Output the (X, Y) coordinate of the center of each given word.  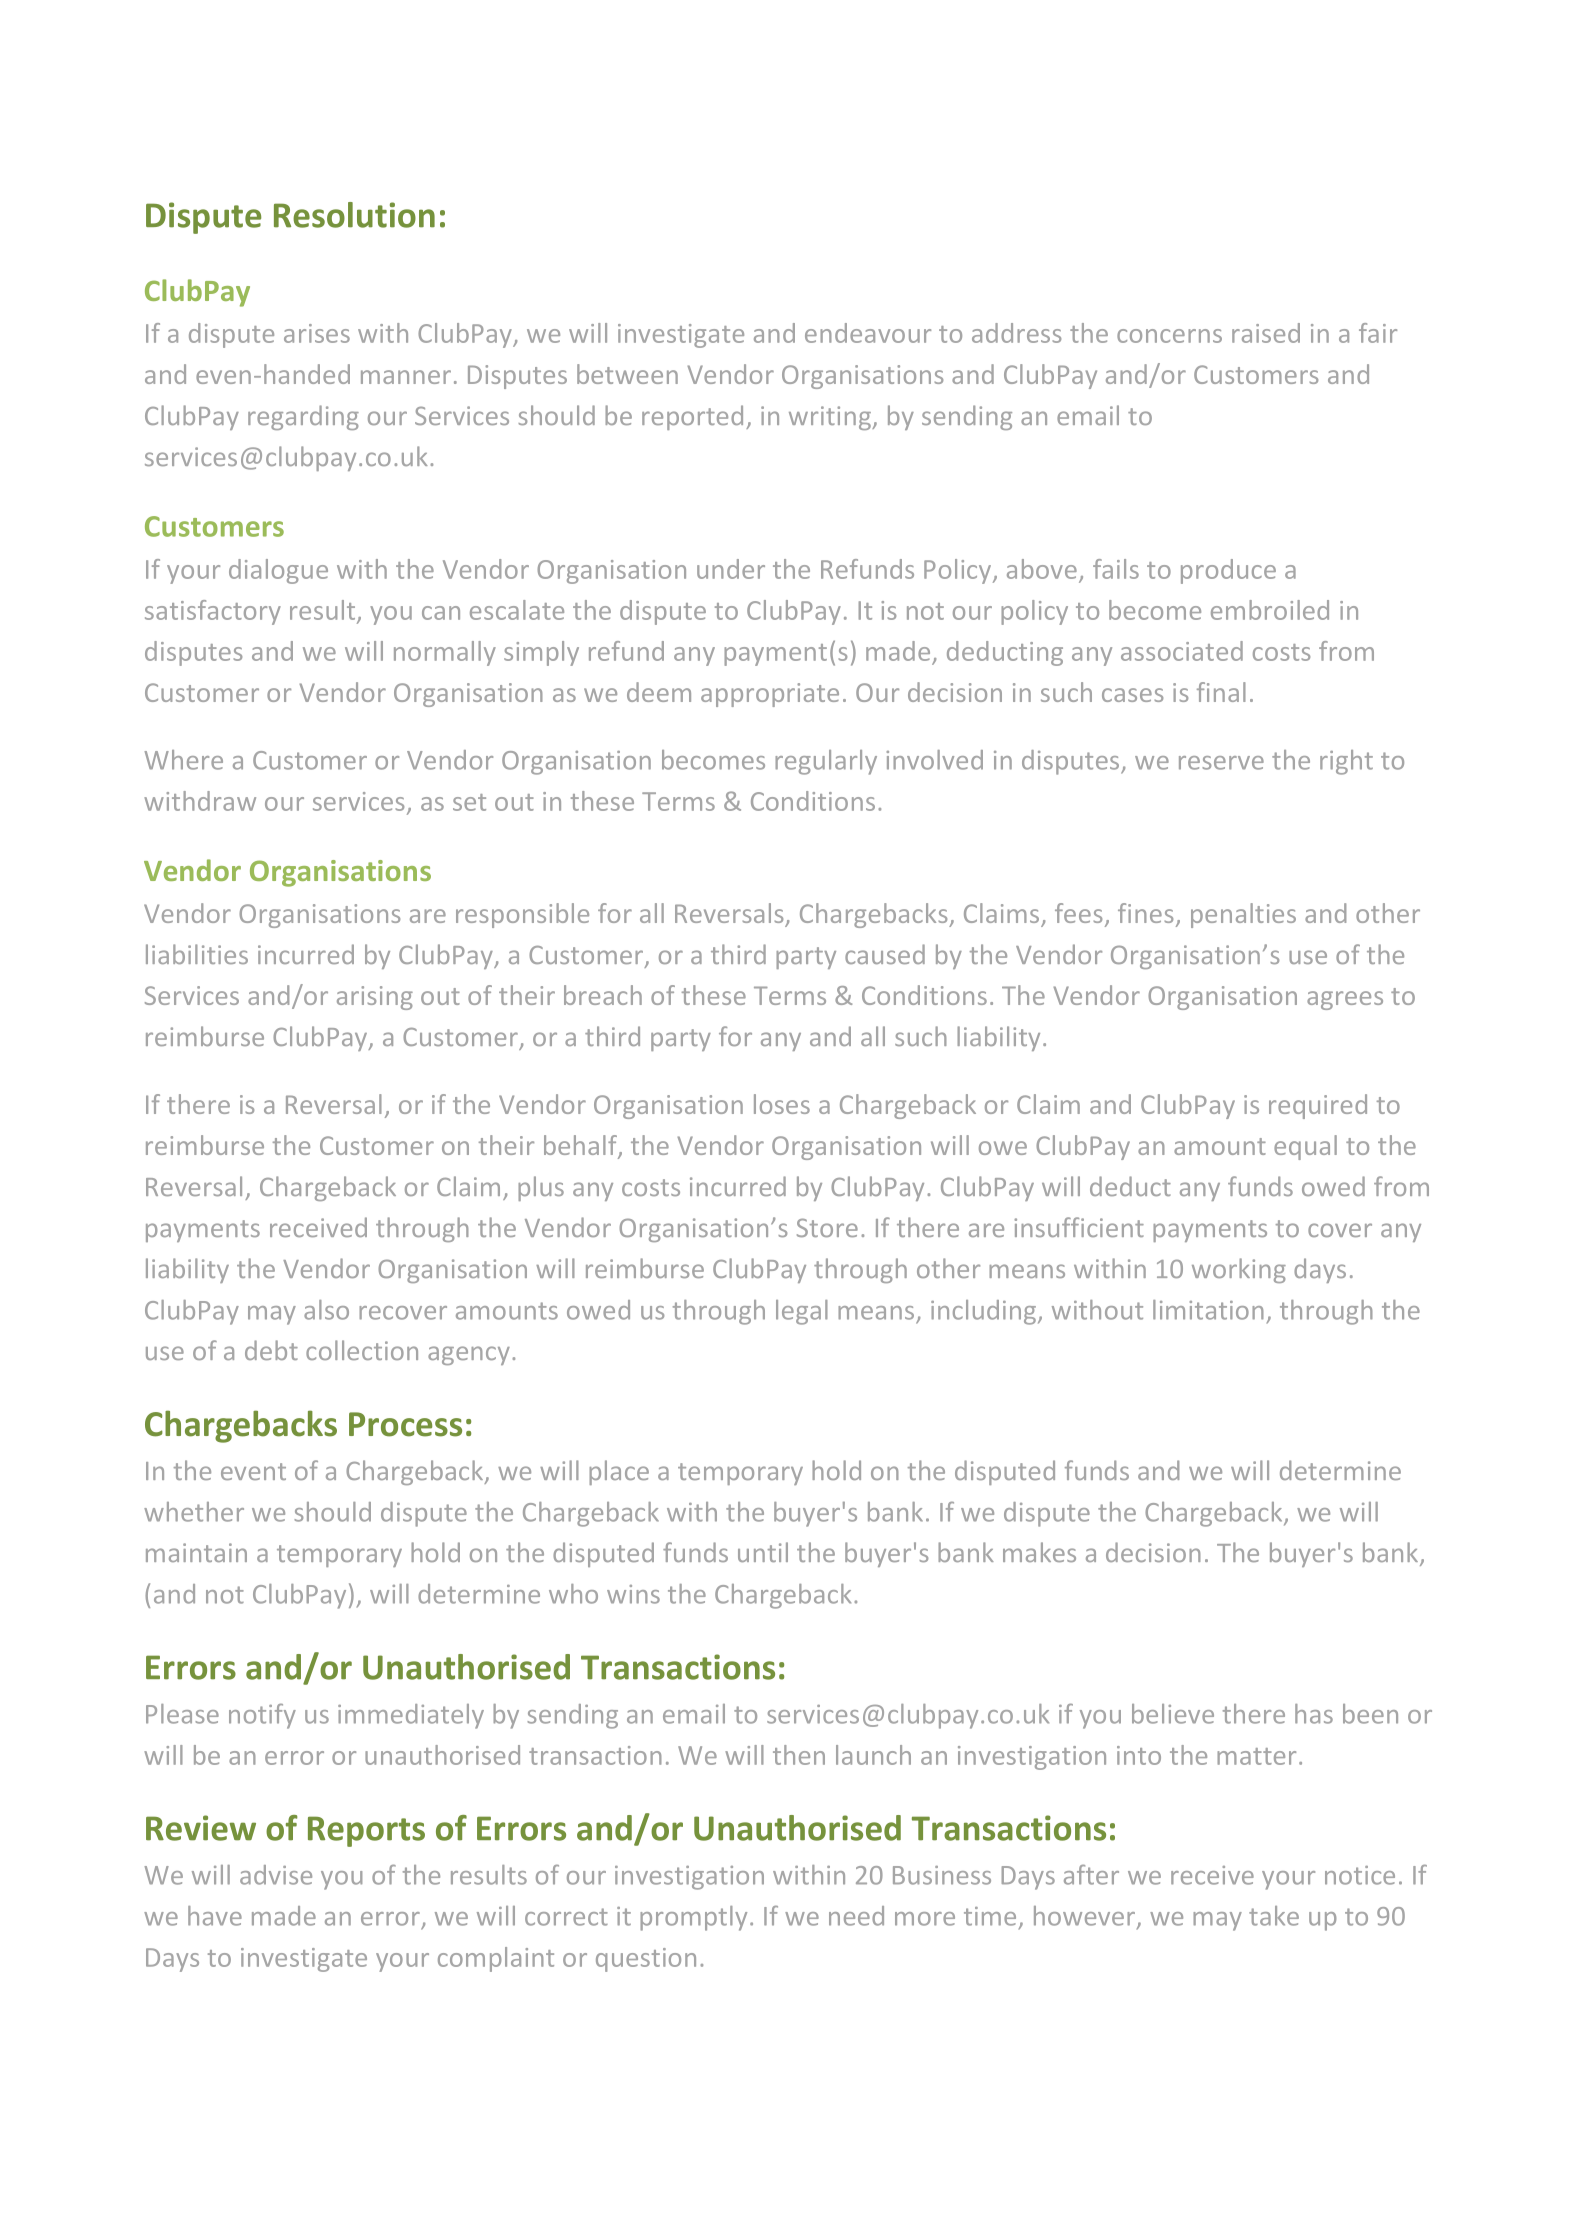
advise (276, 1875)
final (1221, 692)
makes (1039, 1552)
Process (405, 1424)
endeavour (868, 333)
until (763, 1552)
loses (782, 1104)
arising (375, 998)
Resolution (354, 215)
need (856, 1916)
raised (1266, 333)
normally (445, 653)
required (1318, 1106)
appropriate (770, 695)
